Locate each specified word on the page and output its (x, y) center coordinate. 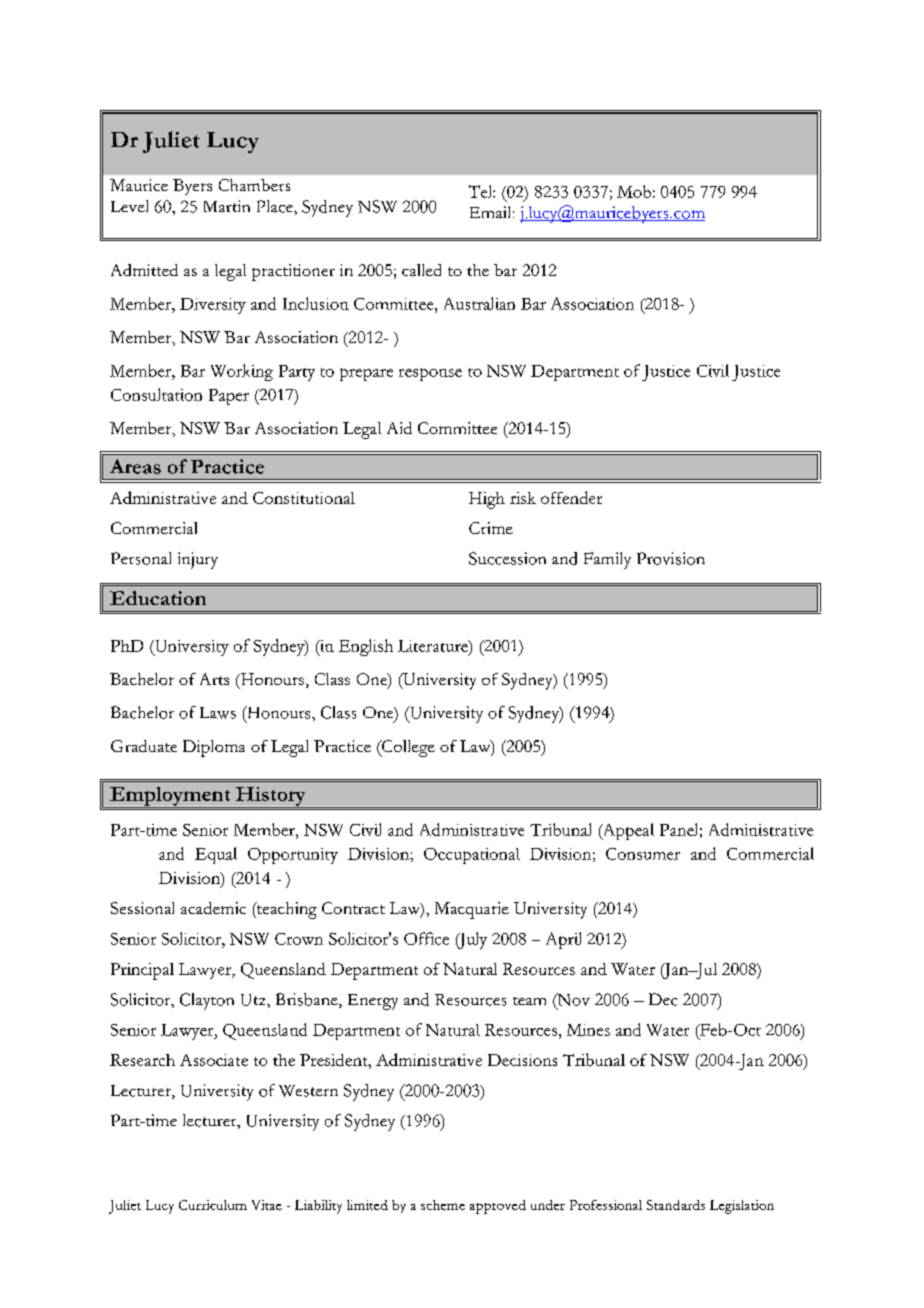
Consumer (643, 854)
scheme (443, 1205)
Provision (671, 558)
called (421, 270)
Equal (216, 855)
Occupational (472, 856)
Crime (491, 528)
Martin (227, 206)
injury (198, 560)
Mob (634, 191)
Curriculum (213, 1205)
